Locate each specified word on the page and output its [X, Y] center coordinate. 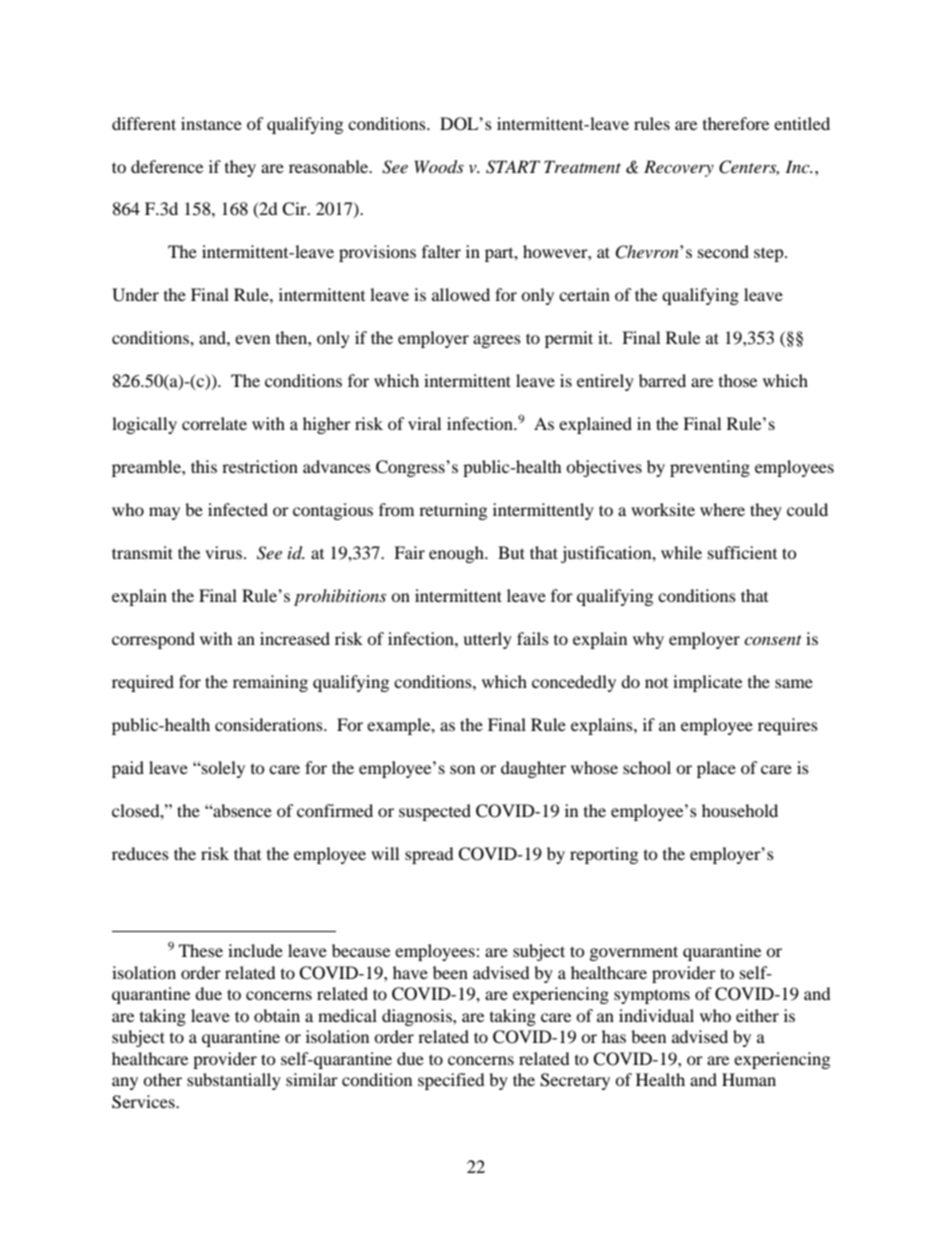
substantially [234, 1081]
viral [424, 423]
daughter [533, 769]
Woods [439, 167]
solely [222, 769]
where [722, 509]
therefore [736, 123]
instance [211, 123]
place [716, 769]
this [204, 466]
